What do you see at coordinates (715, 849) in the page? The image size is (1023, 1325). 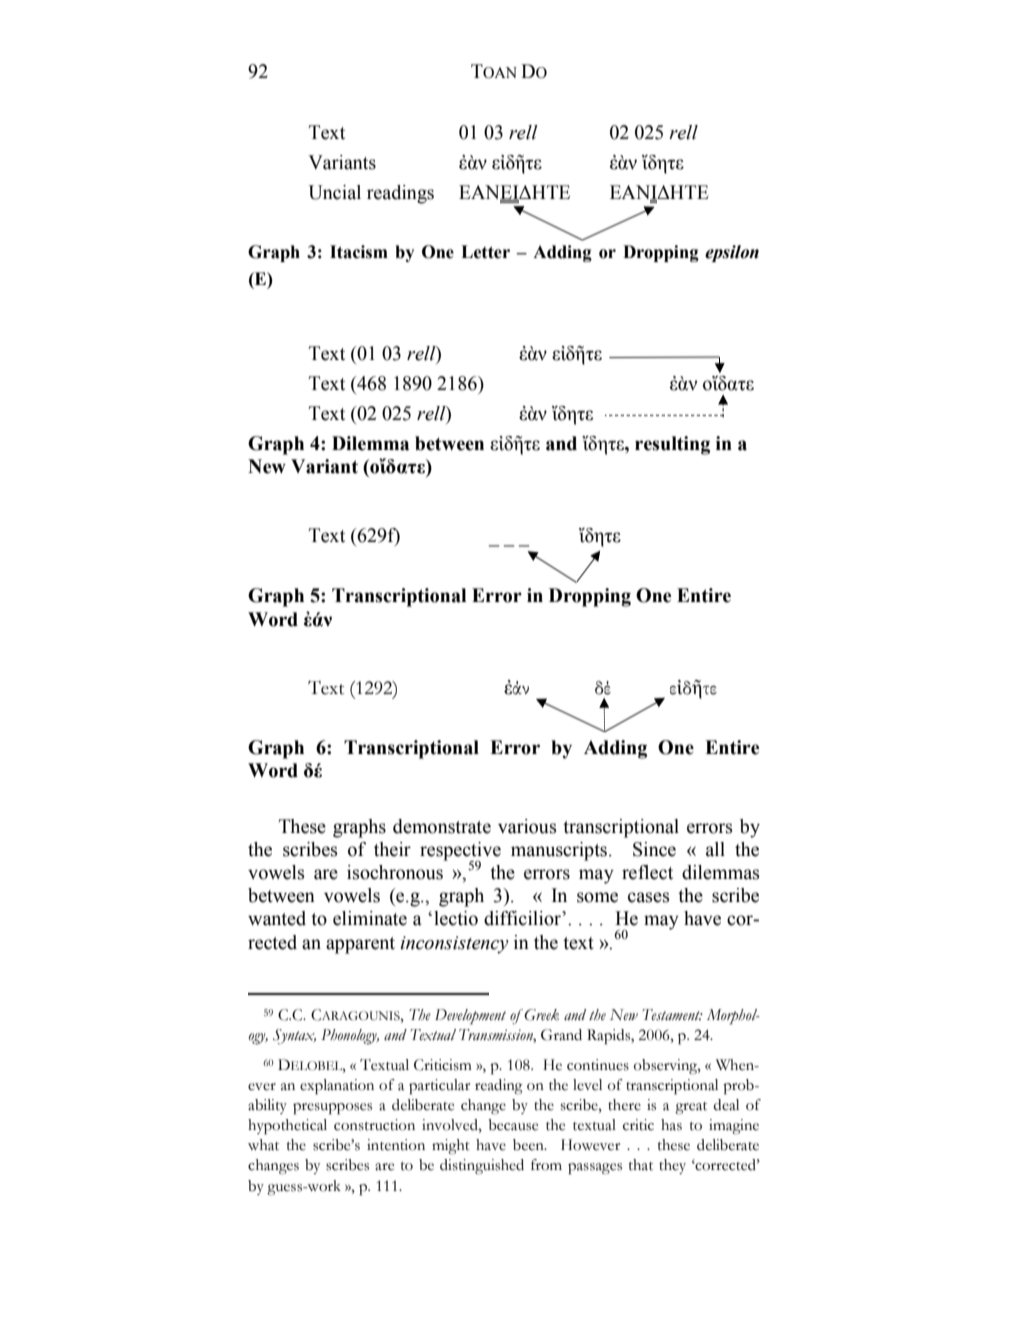 I see `all` at bounding box center [715, 849].
